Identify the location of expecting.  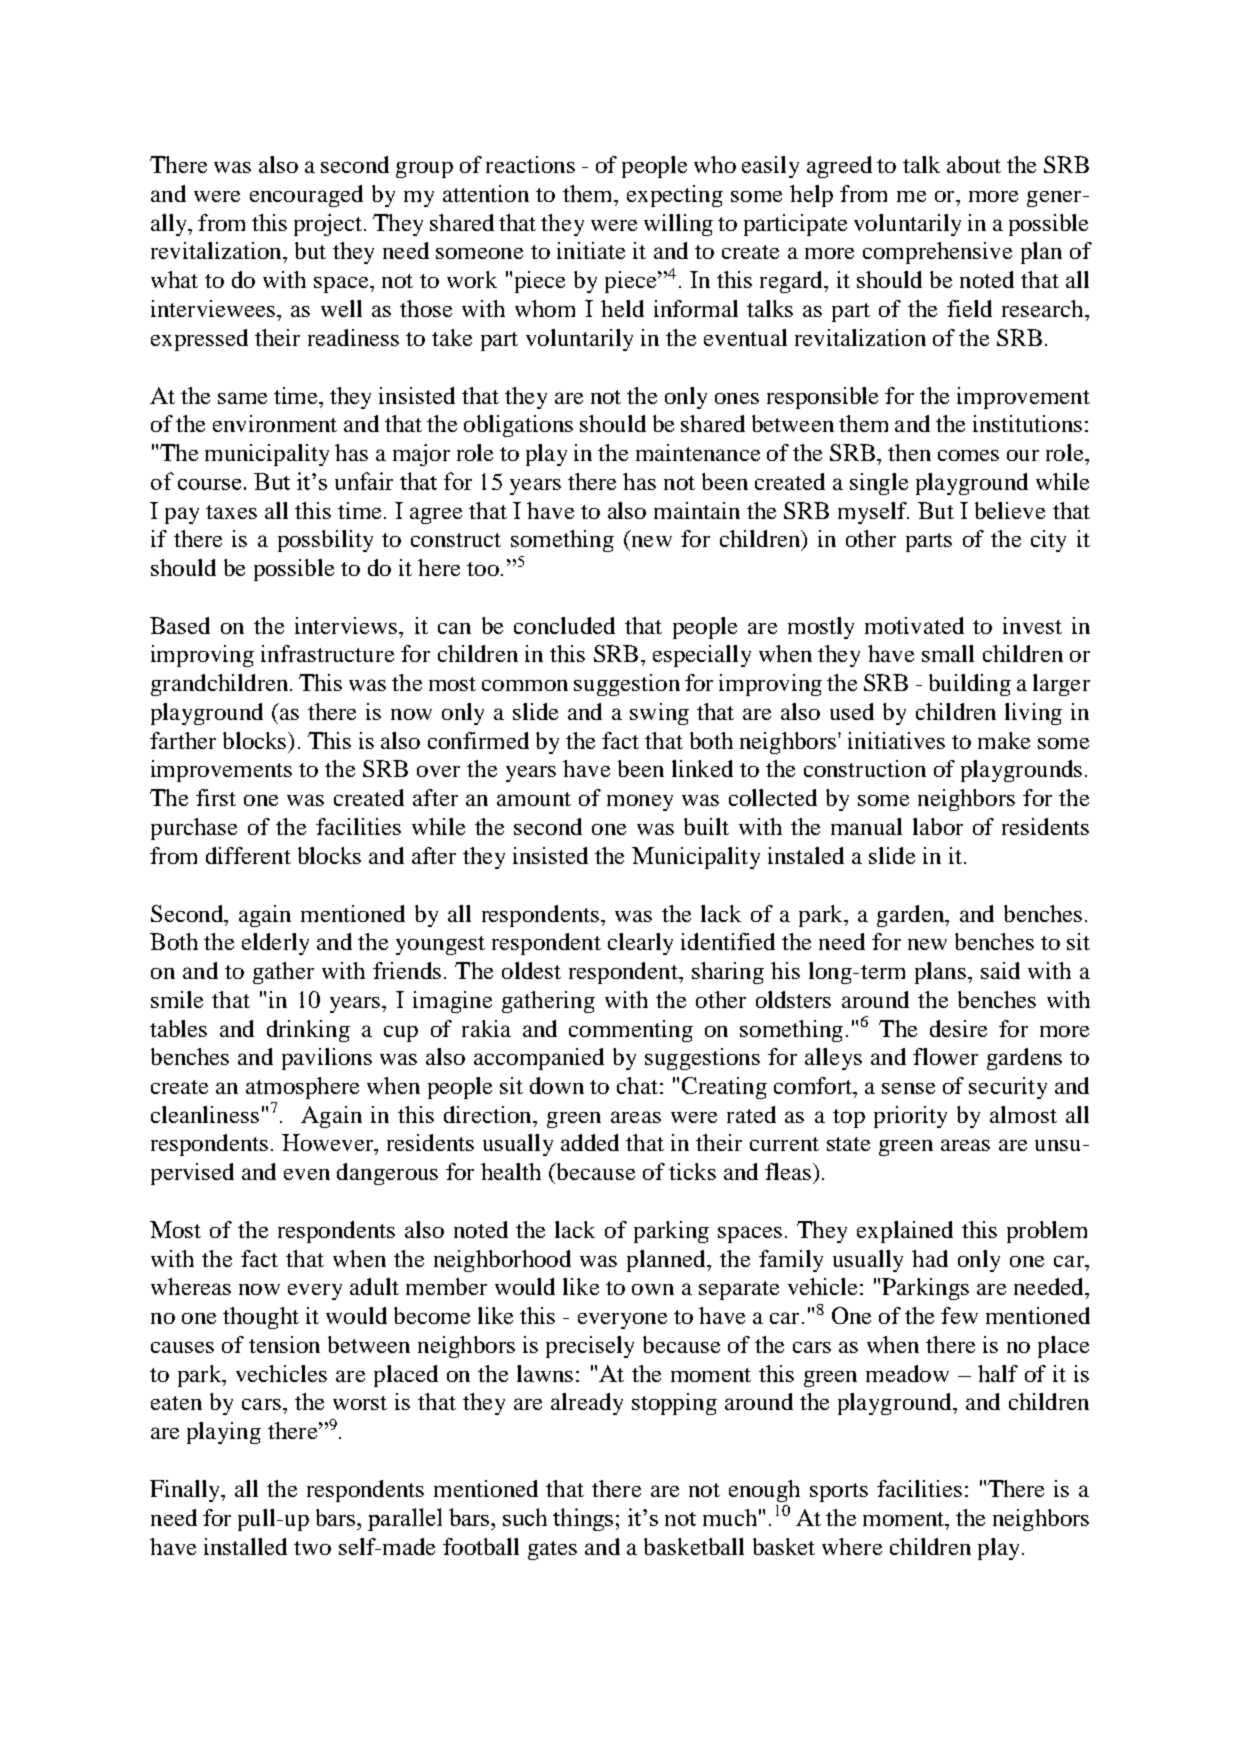
(675, 196).
